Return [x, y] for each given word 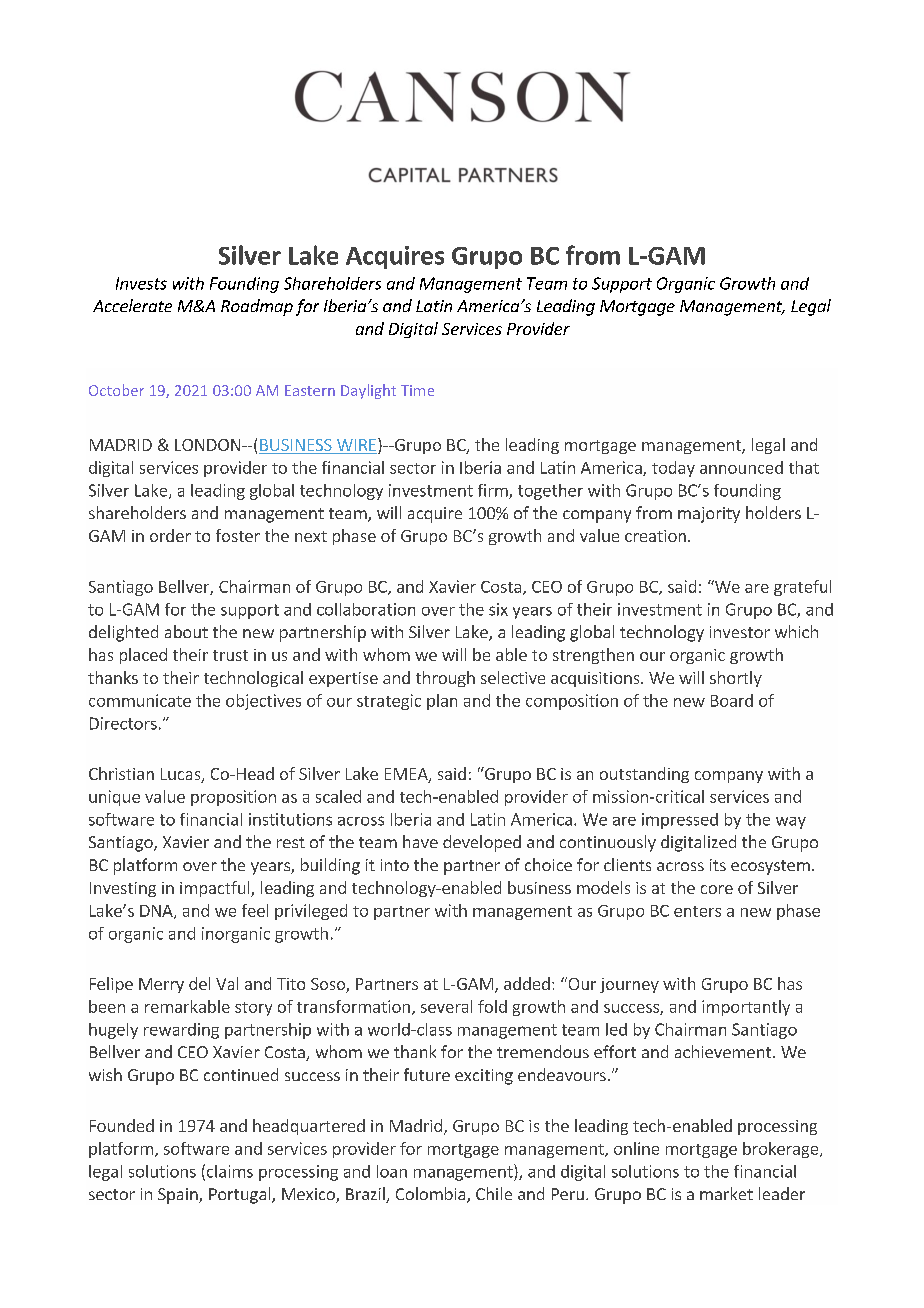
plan [442, 702]
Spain [179, 1196]
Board [732, 700]
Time [417, 390]
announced [741, 467]
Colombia [432, 1195]
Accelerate [132, 305]
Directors [123, 723]
